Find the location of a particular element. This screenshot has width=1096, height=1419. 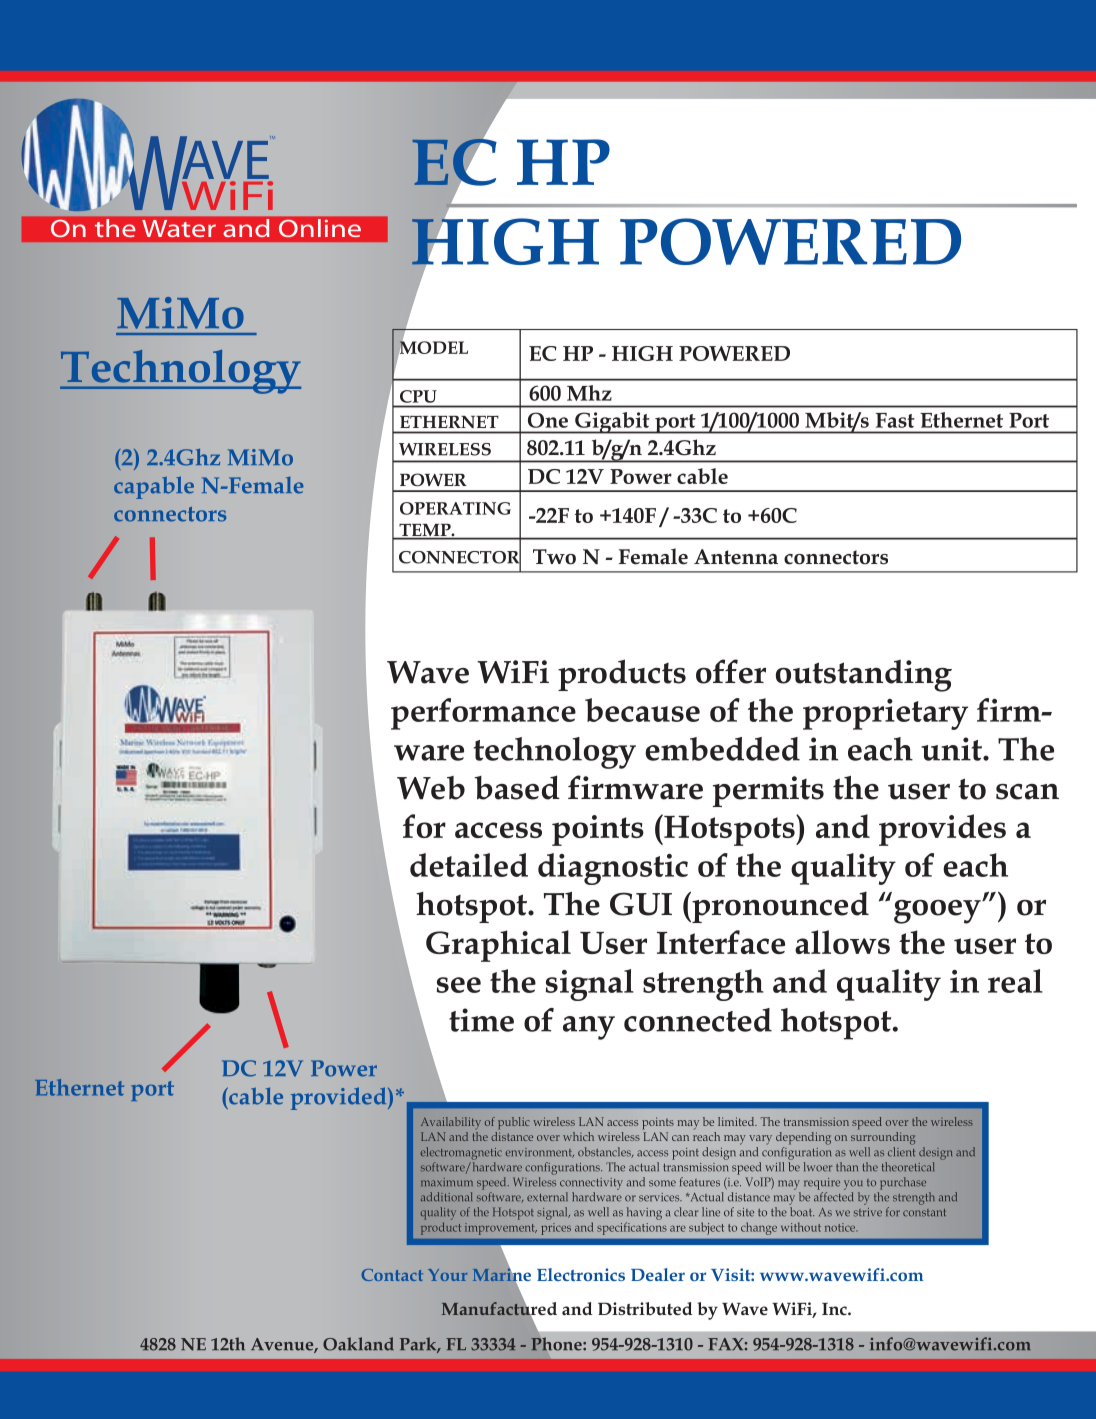

Water is located at coordinates (179, 228).
